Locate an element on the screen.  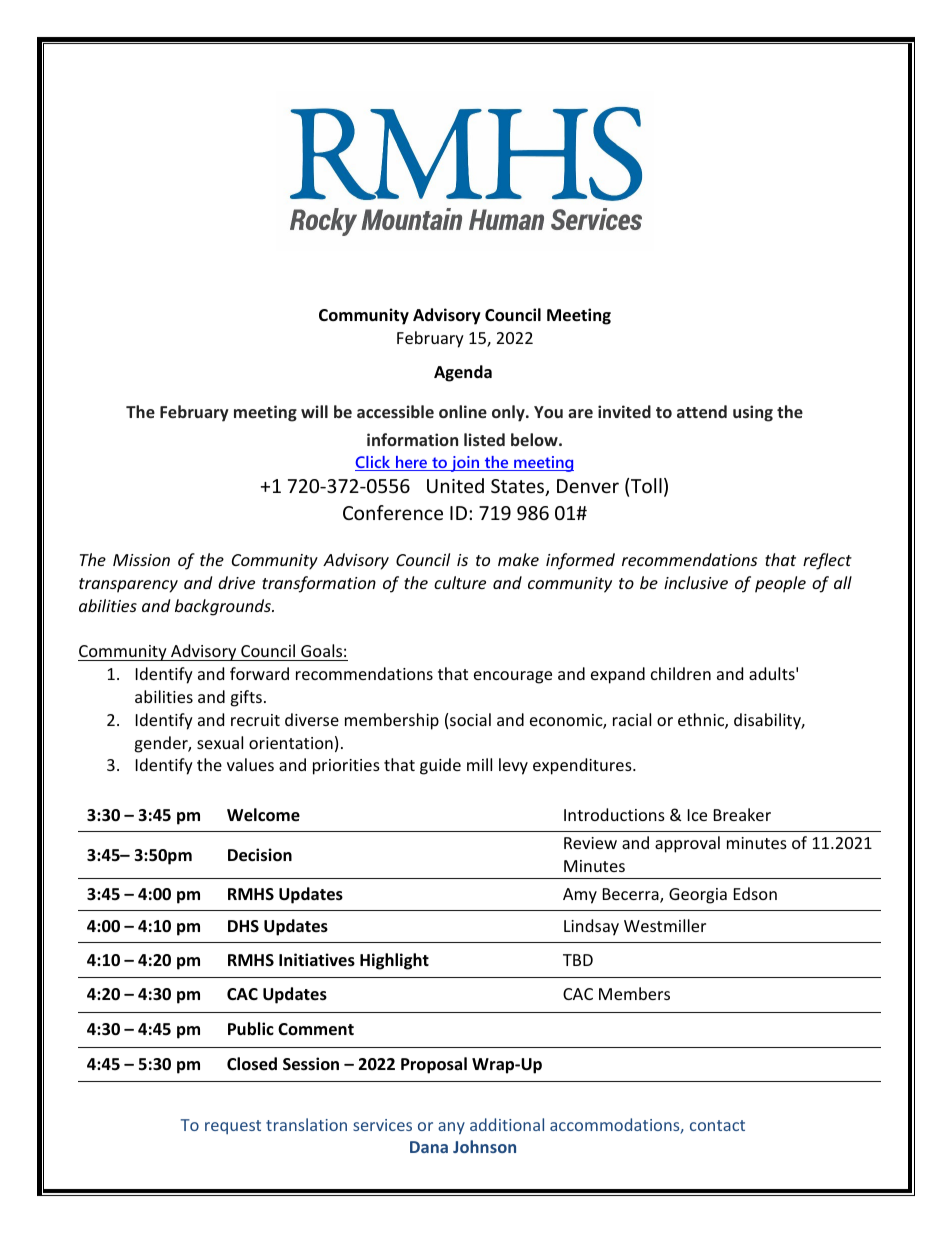
Decision is located at coordinates (260, 855).
